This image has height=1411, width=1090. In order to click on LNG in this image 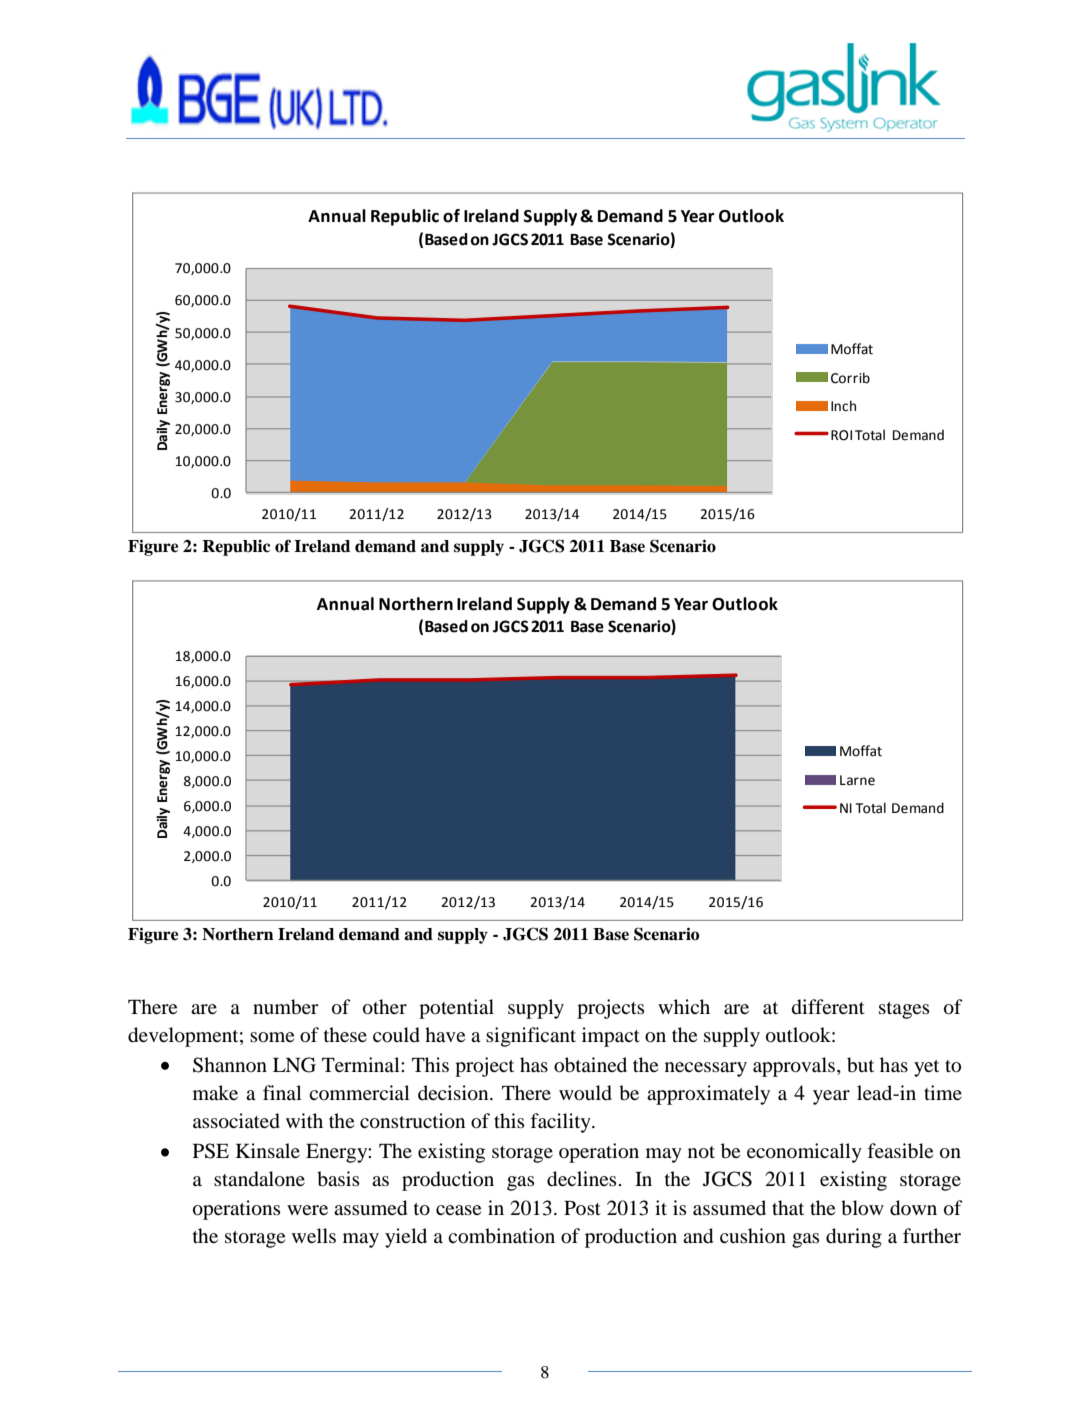, I will do `click(294, 1065)`.
